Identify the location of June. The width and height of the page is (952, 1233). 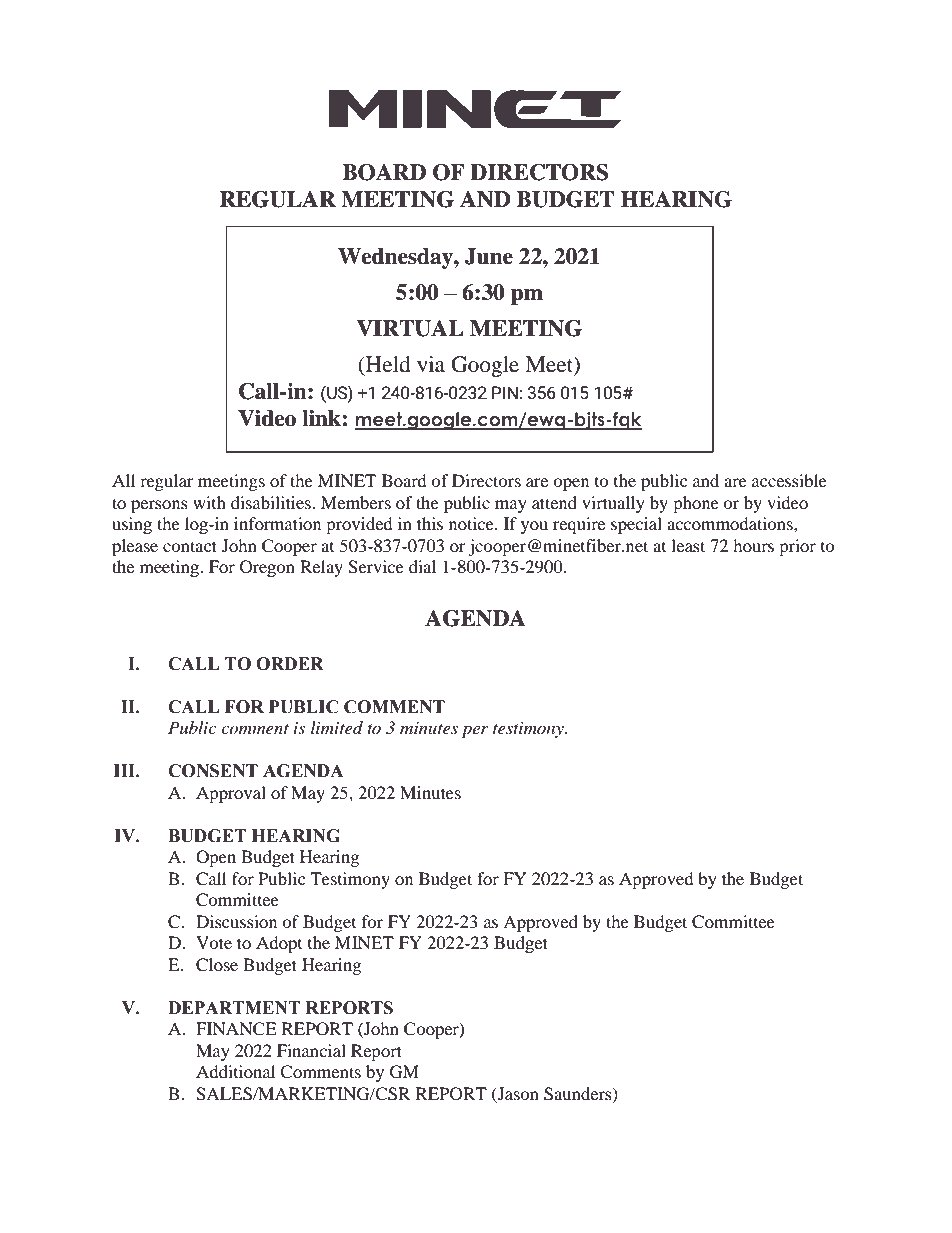
(489, 256).
